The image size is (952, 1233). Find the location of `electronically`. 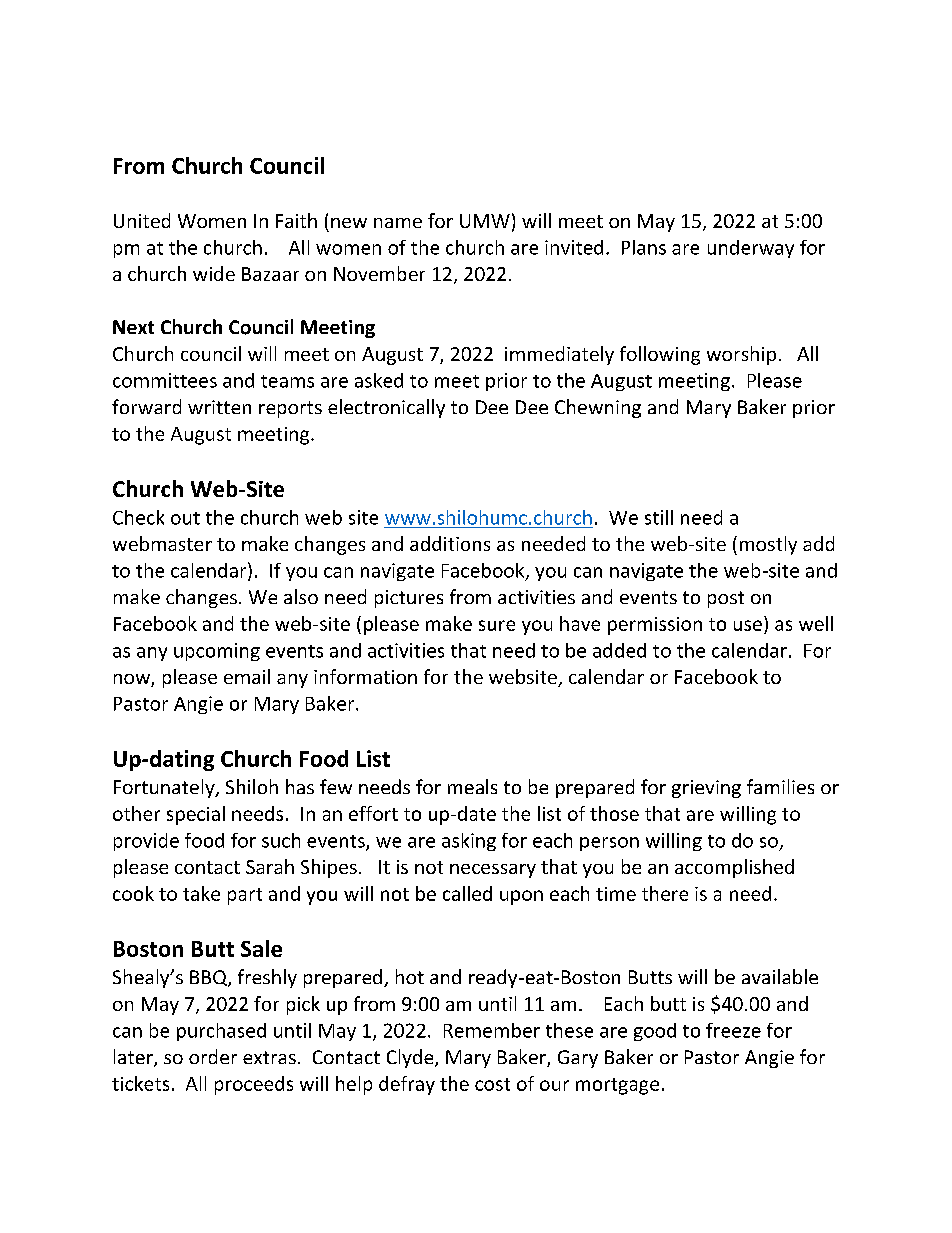

electronically is located at coordinates (386, 408).
